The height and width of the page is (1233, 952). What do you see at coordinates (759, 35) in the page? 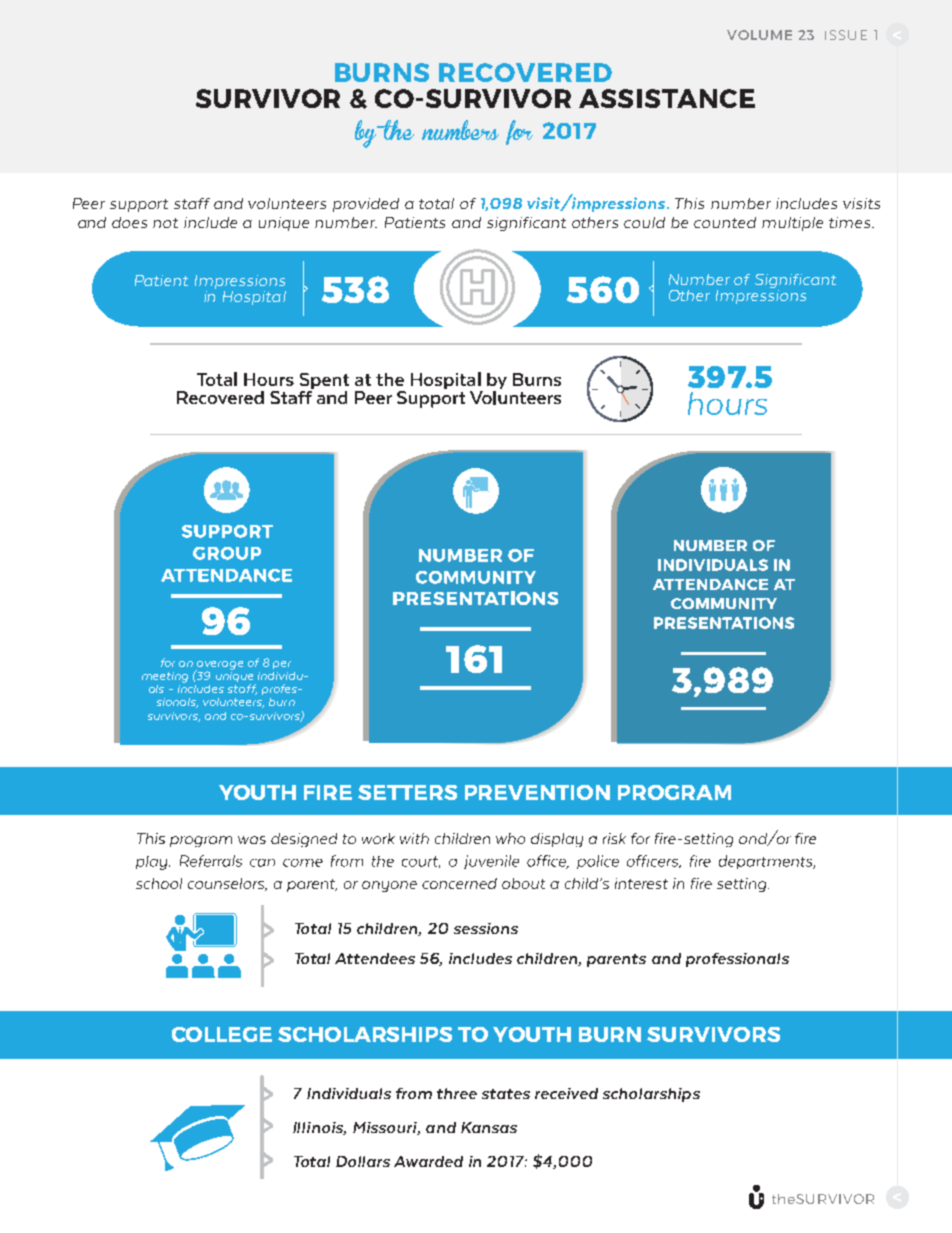
I see `VOLUME` at bounding box center [759, 35].
